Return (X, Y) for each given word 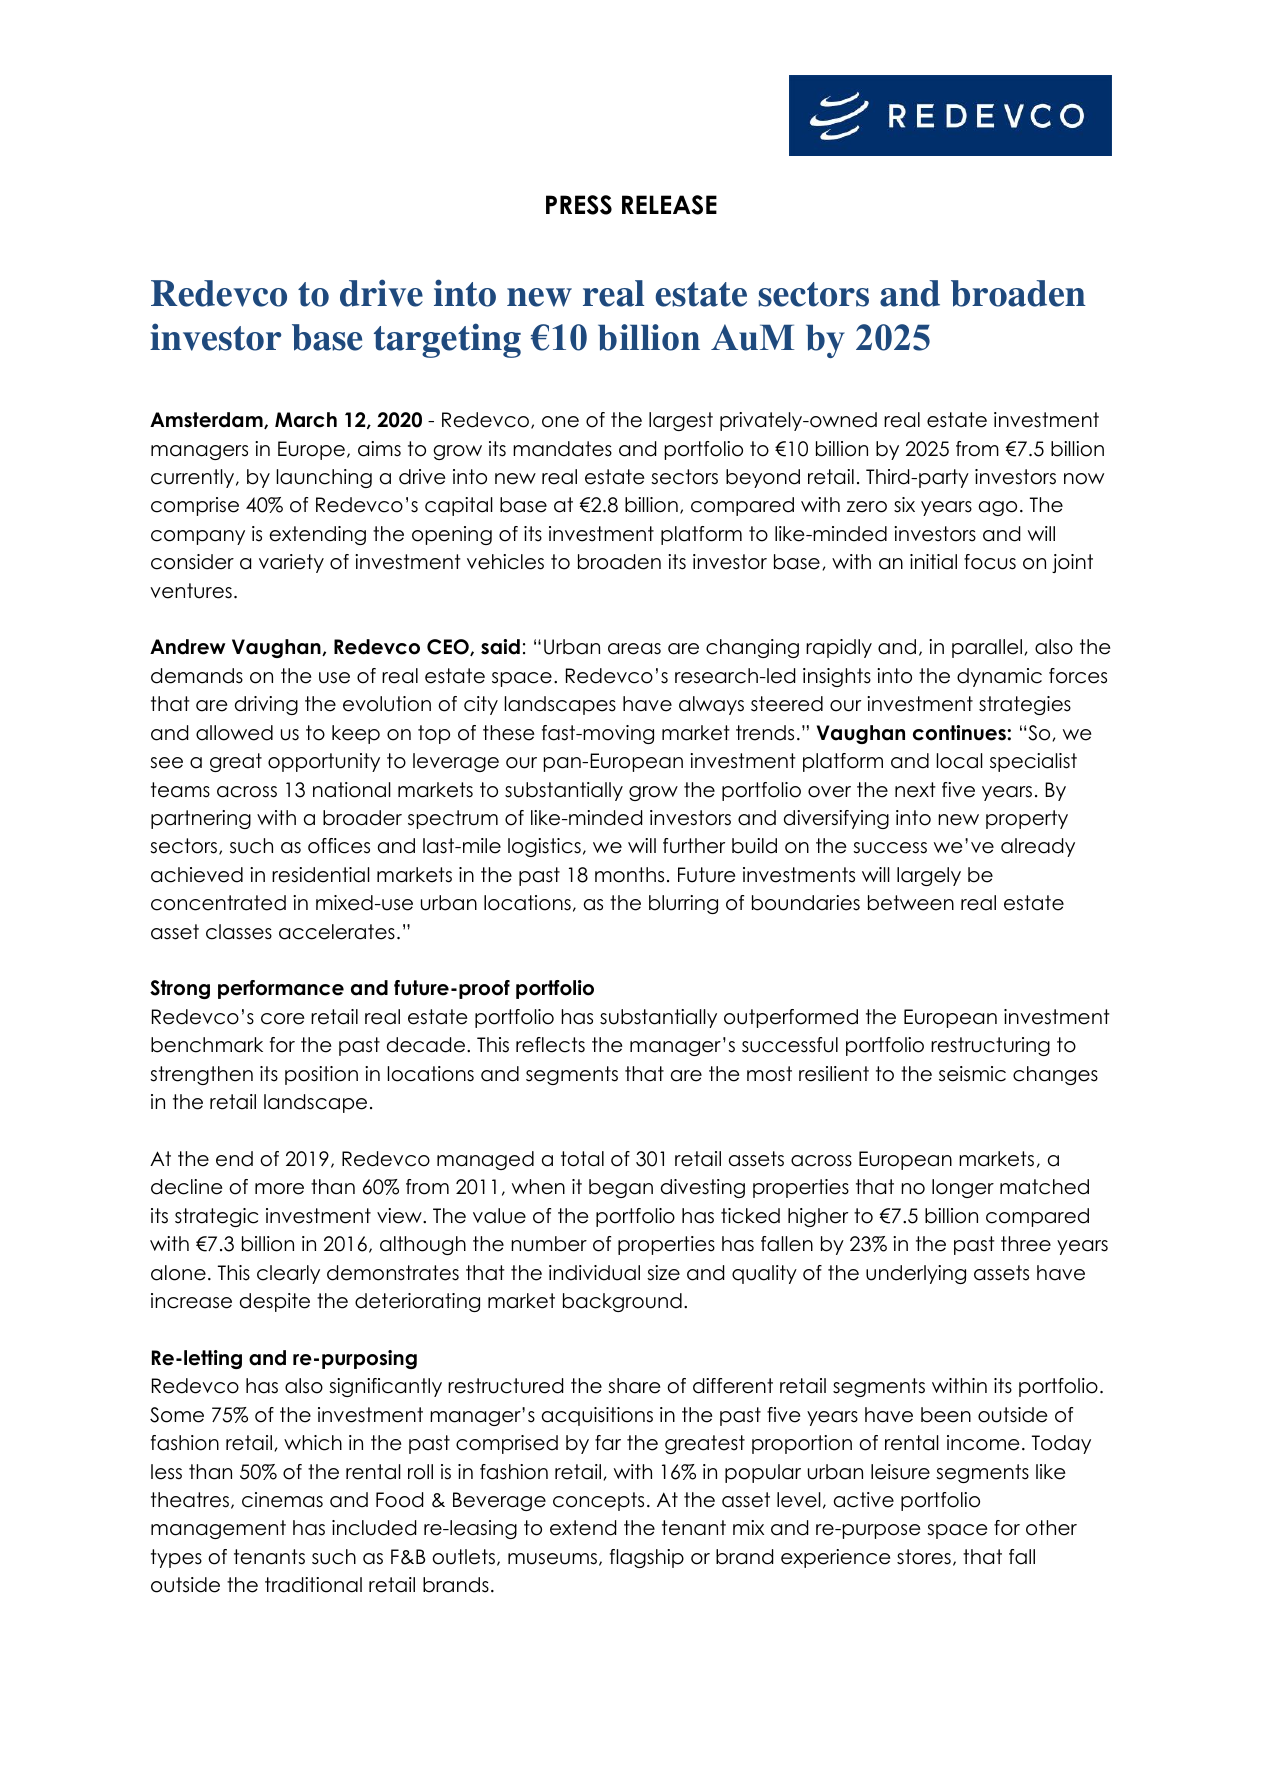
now (1084, 479)
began (621, 1188)
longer (963, 1188)
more (279, 1189)
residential (321, 875)
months (629, 875)
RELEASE (669, 205)
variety (291, 563)
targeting (447, 340)
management (218, 1529)
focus (990, 562)
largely (929, 876)
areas (634, 649)
